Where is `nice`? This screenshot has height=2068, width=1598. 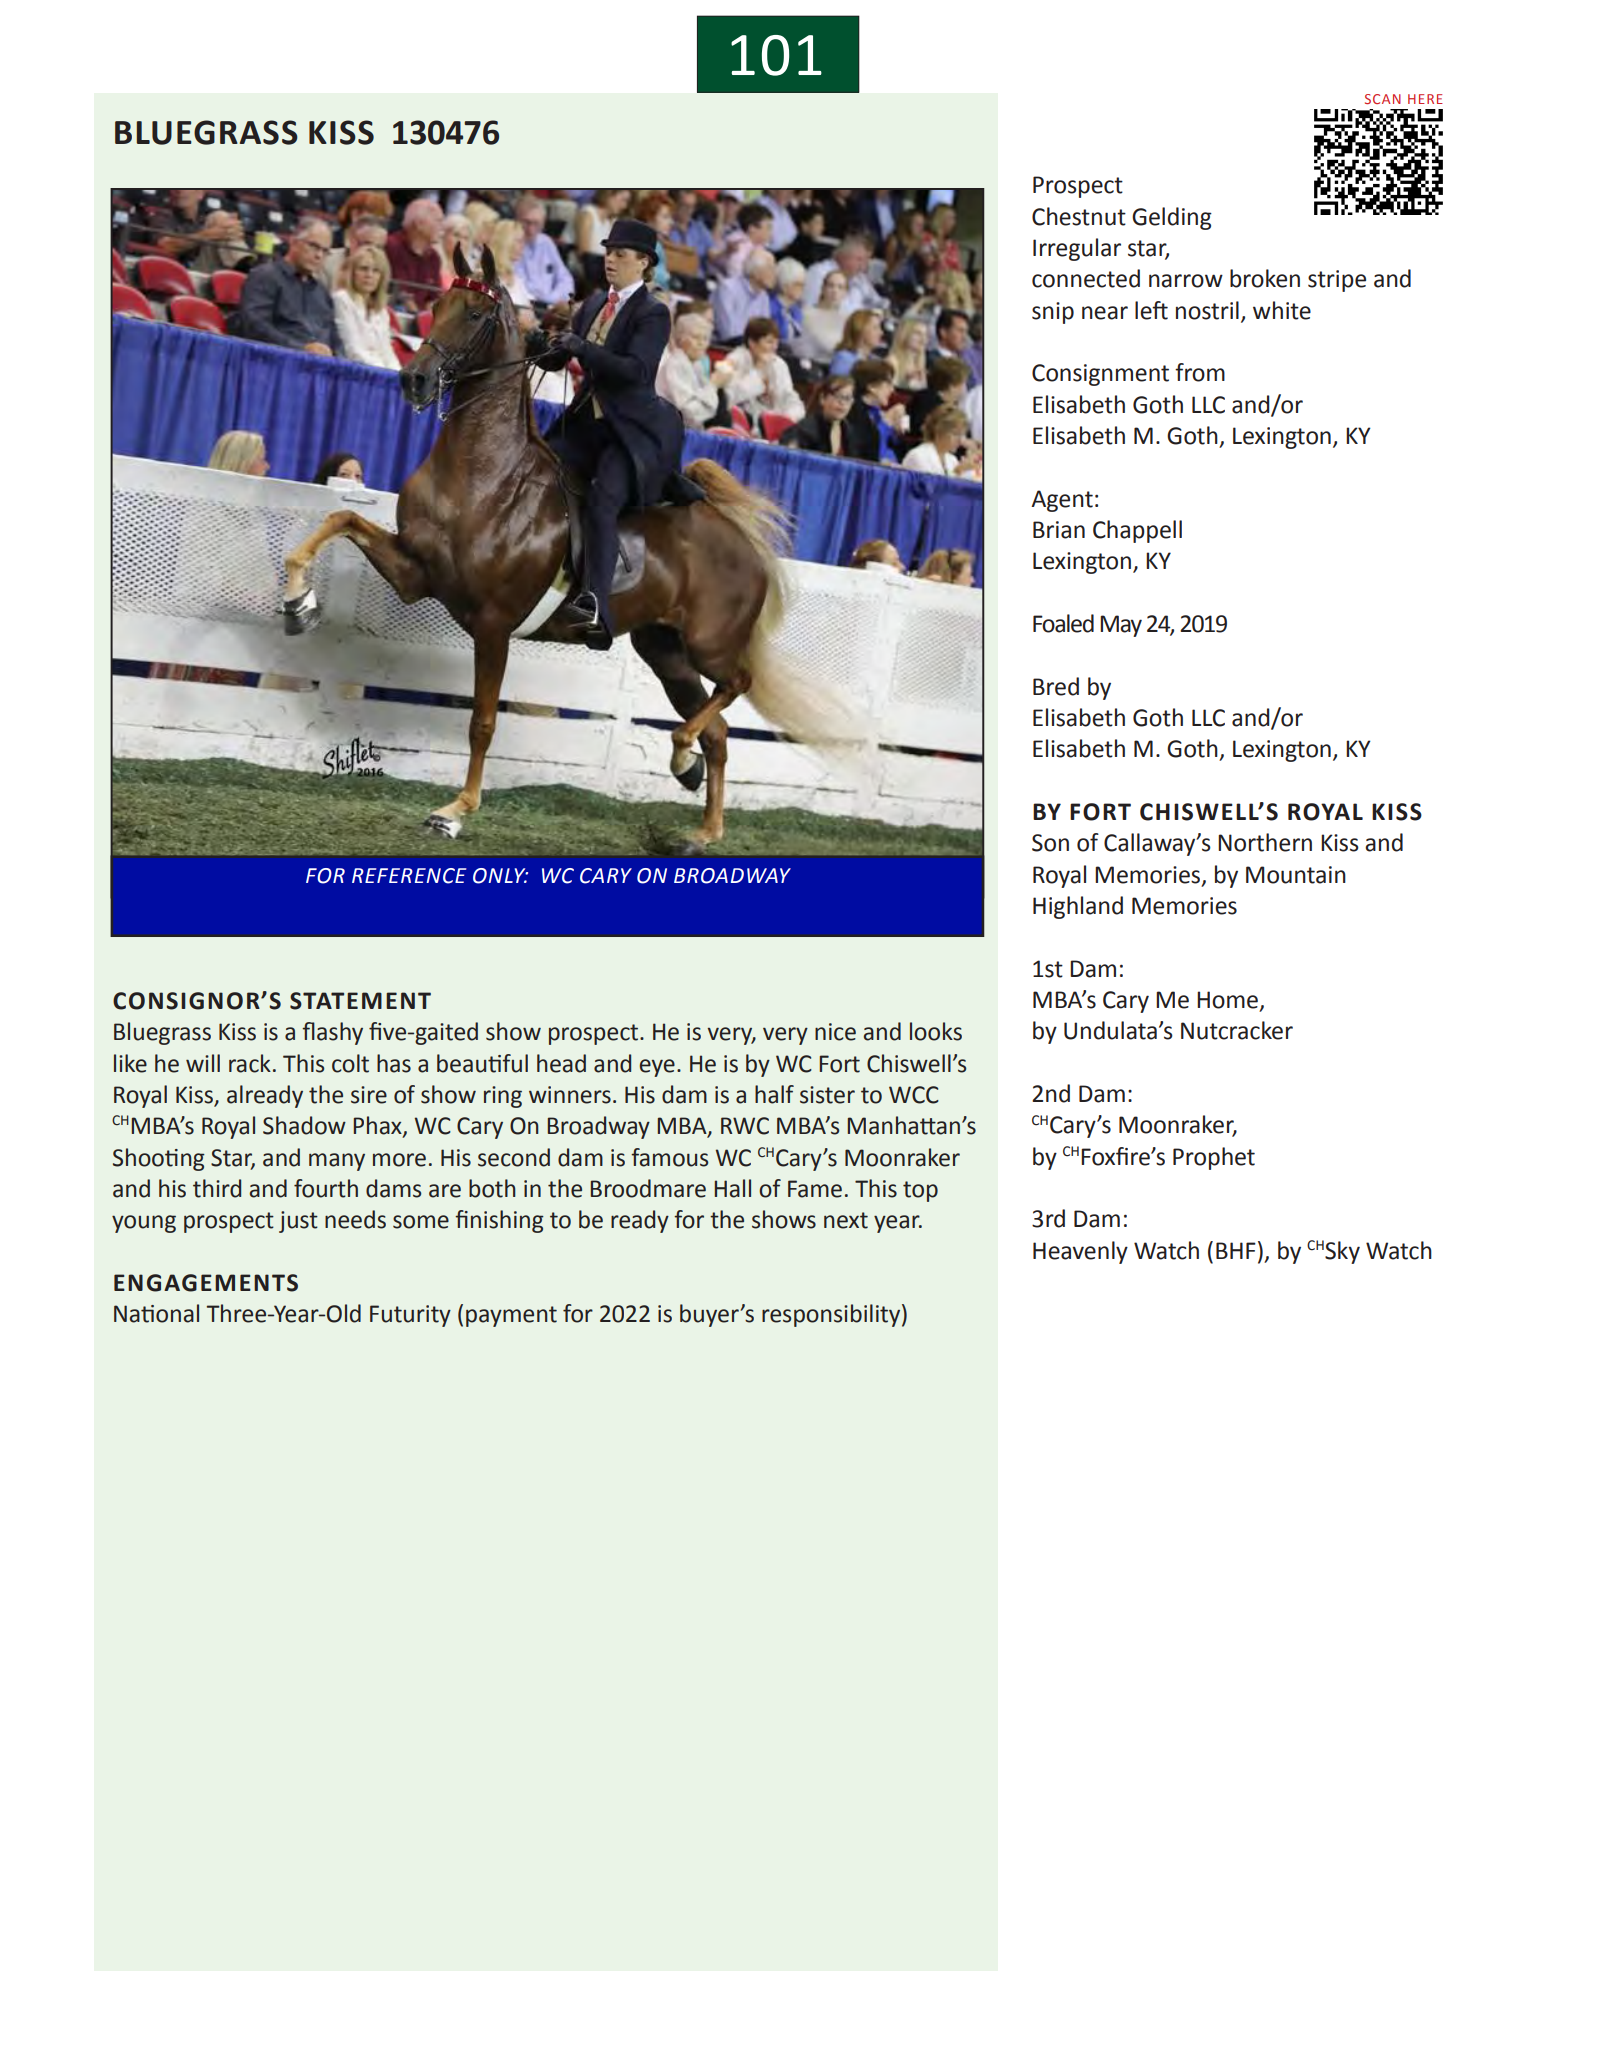 nice is located at coordinates (835, 1032).
